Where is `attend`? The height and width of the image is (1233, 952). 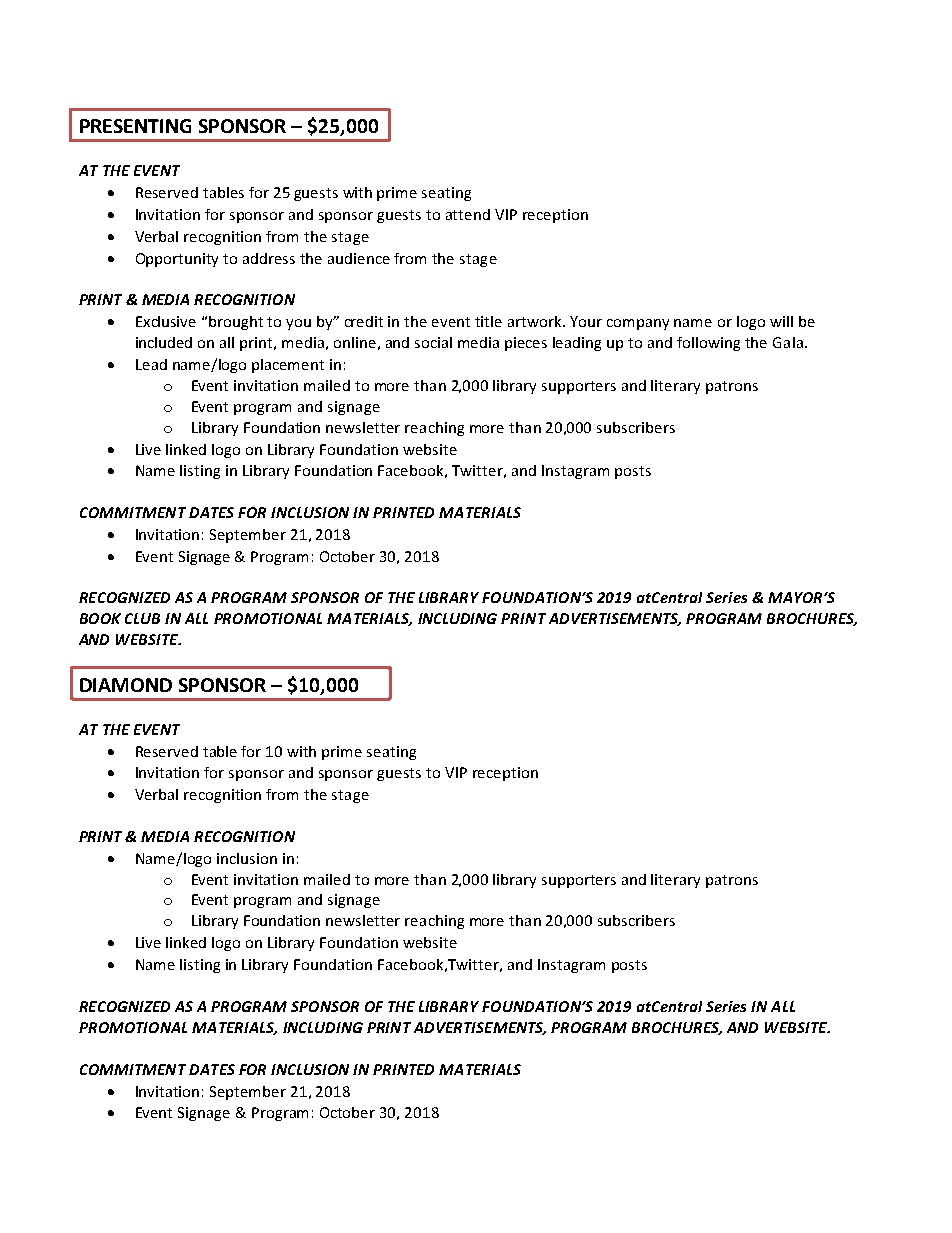 attend is located at coordinates (468, 214).
